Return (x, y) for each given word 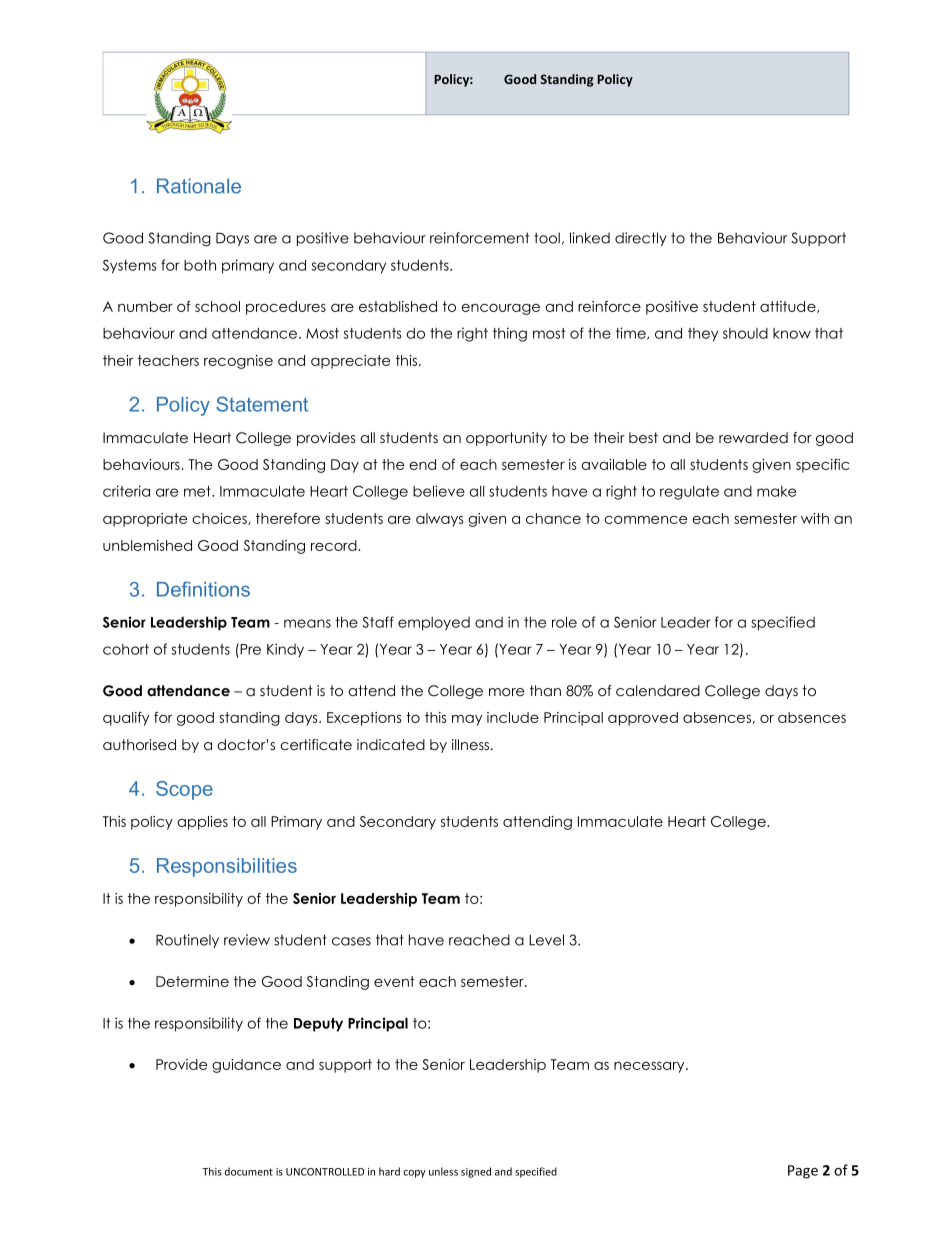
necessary (650, 1067)
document (249, 1171)
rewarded (753, 437)
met (198, 491)
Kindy (285, 650)
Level (546, 940)
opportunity (506, 439)
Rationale (199, 186)
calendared (658, 690)
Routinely (187, 941)
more (506, 692)
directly (641, 239)
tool (547, 238)
